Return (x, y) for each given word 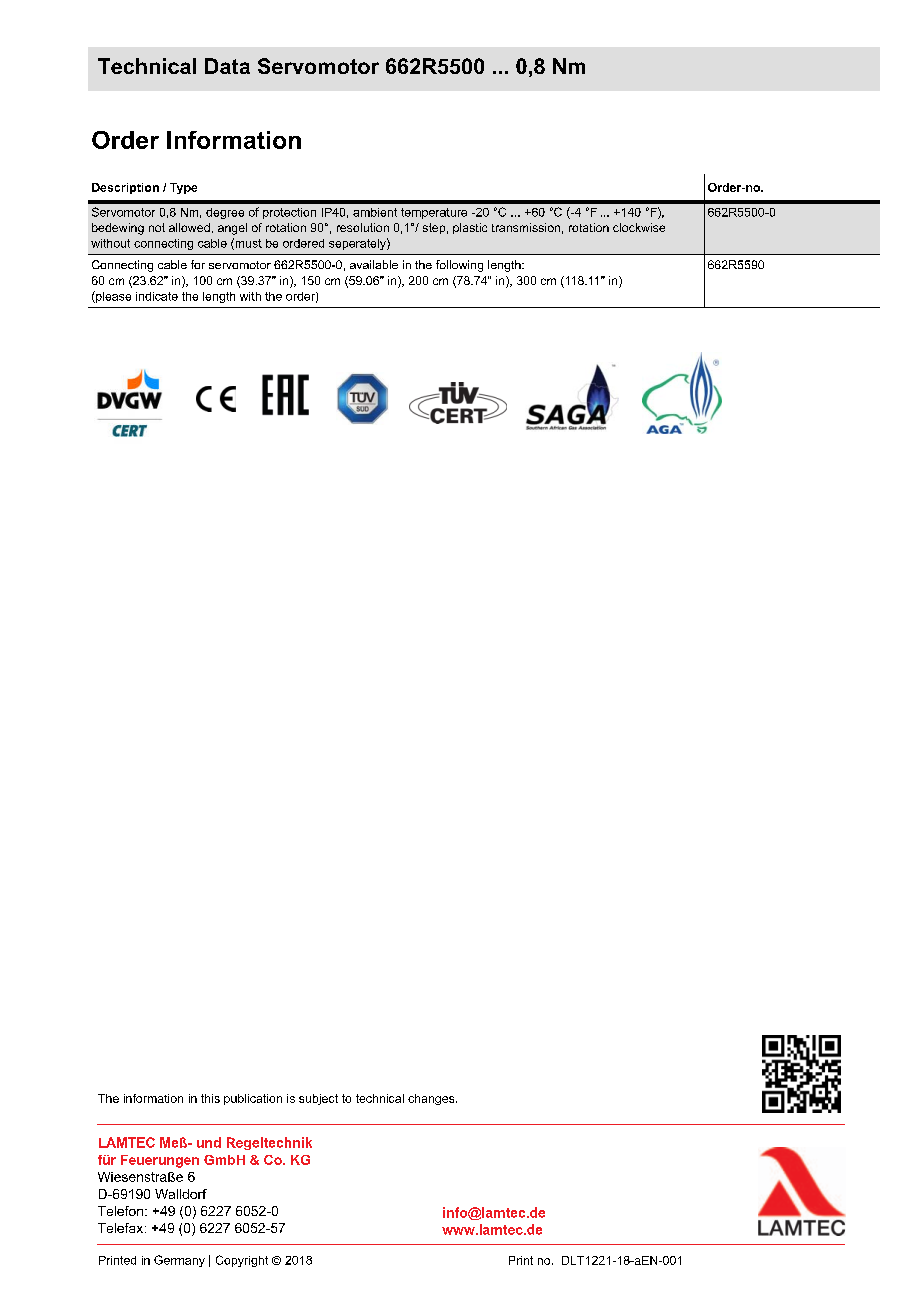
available (374, 264)
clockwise (639, 227)
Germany (179, 1261)
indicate (157, 296)
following (459, 266)
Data (227, 66)
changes (432, 1099)
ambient (375, 212)
